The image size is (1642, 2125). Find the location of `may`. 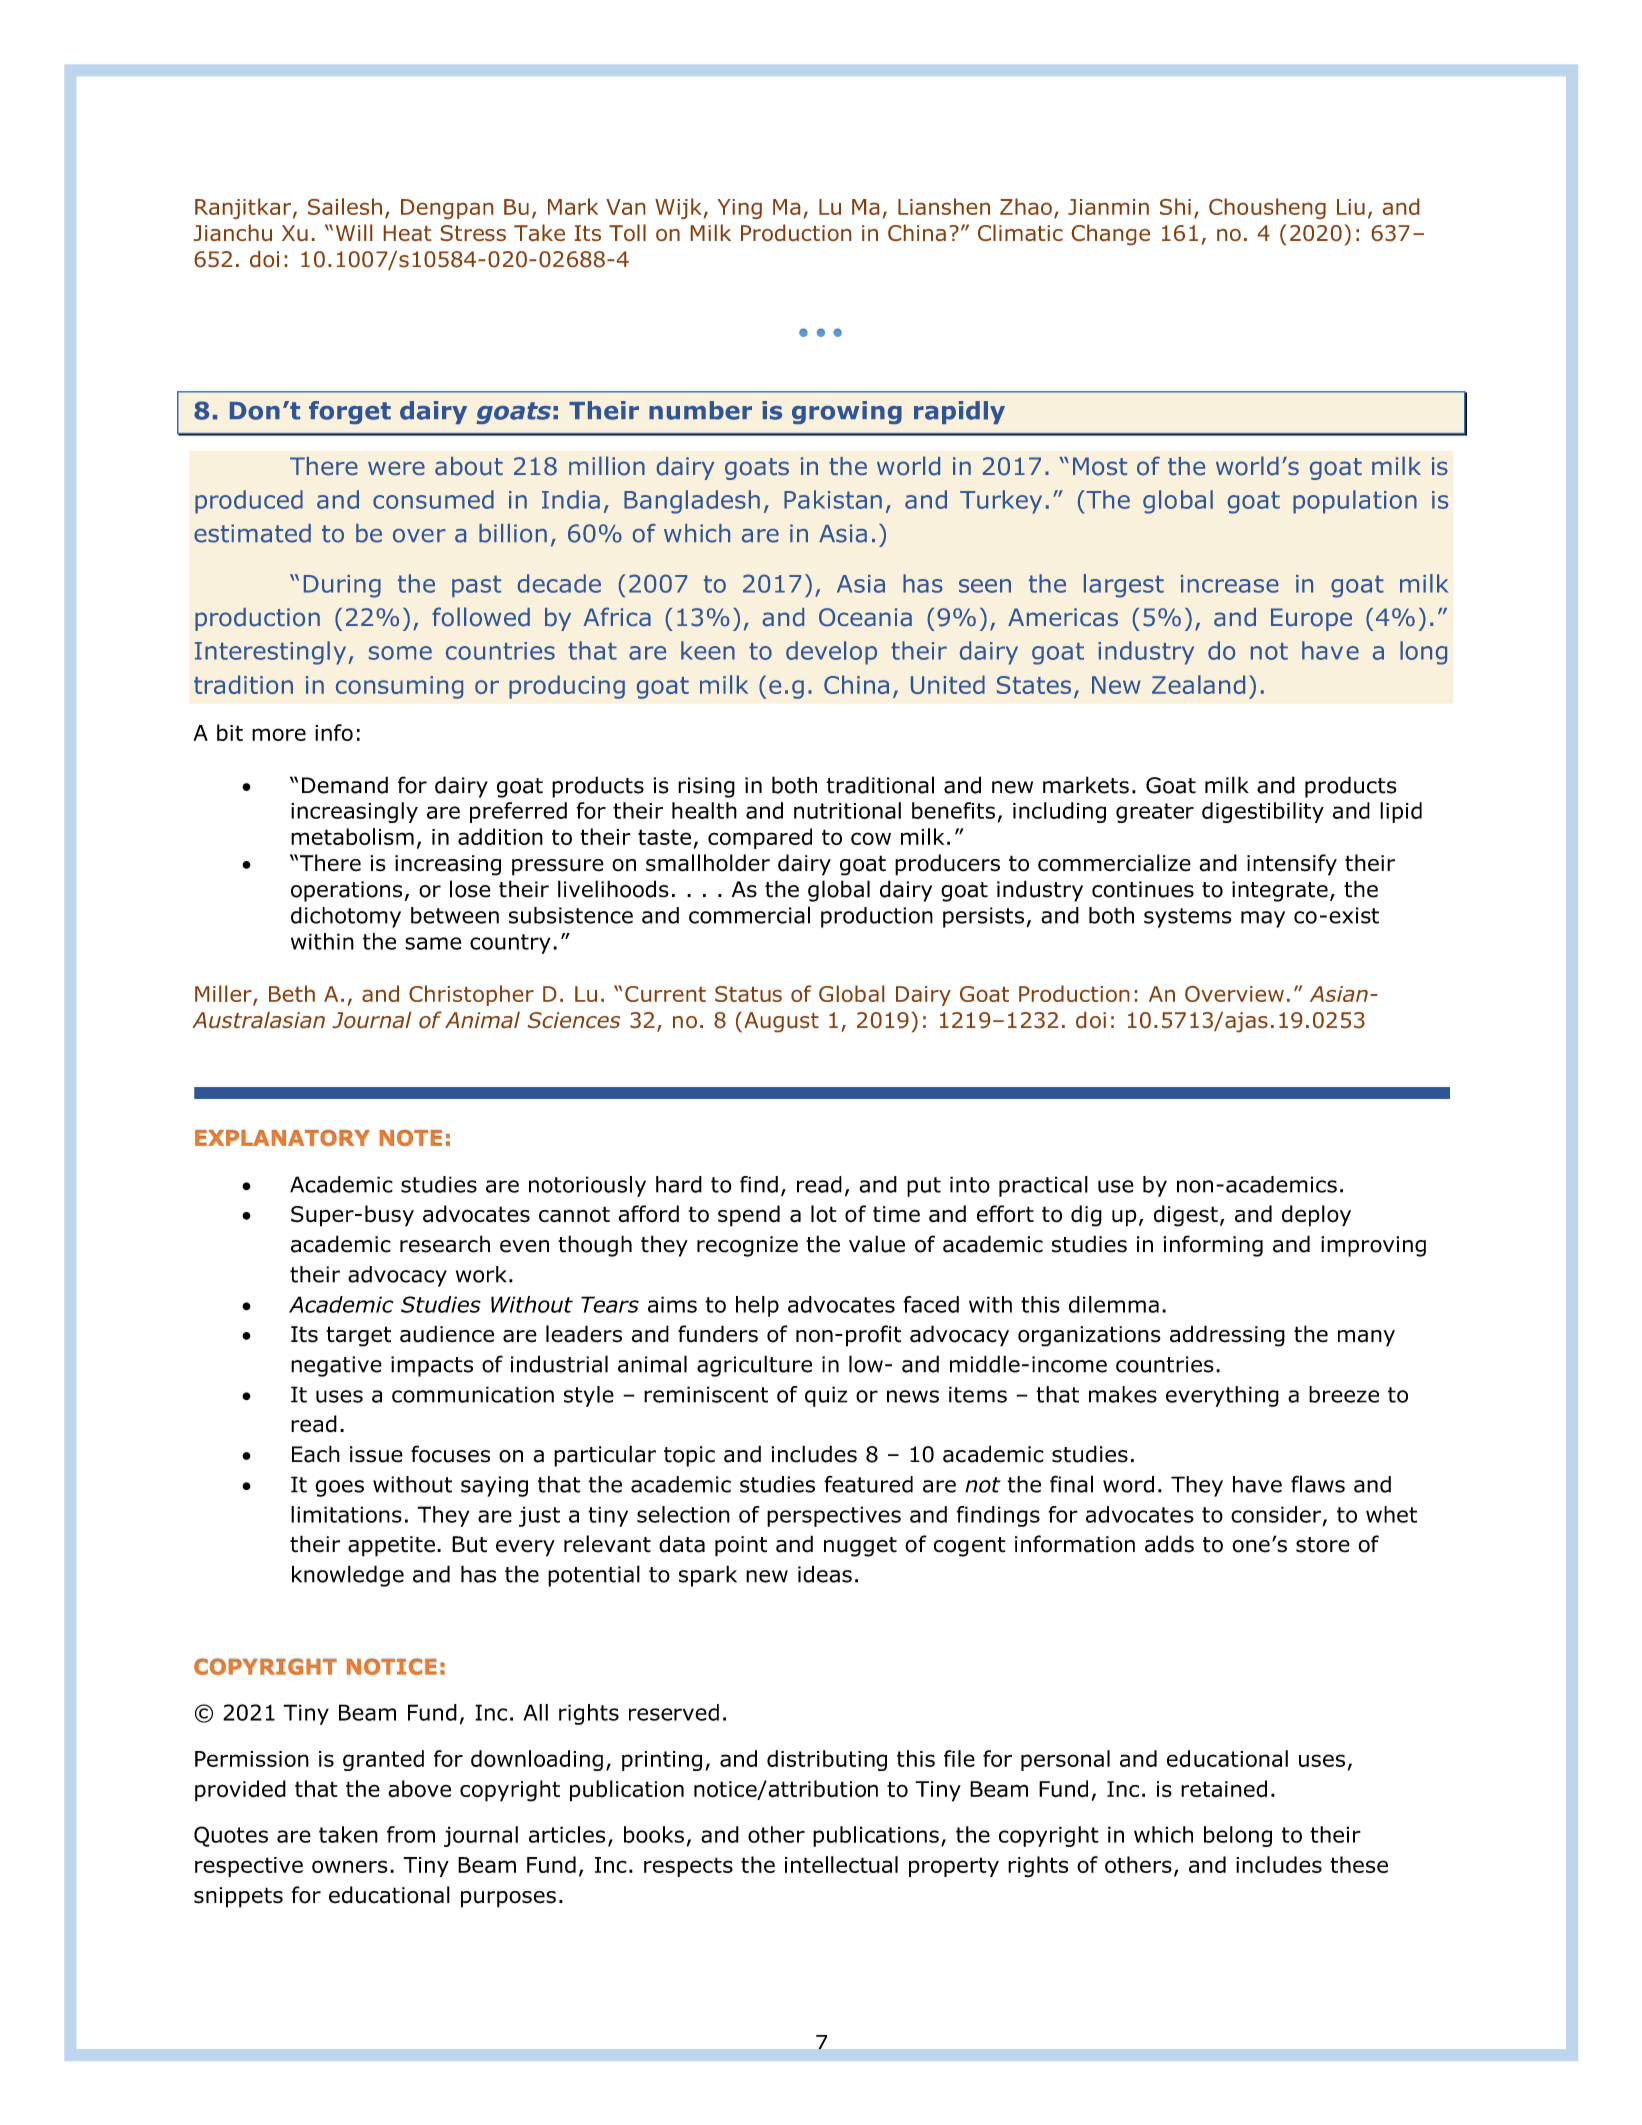

may is located at coordinates (1263, 919).
